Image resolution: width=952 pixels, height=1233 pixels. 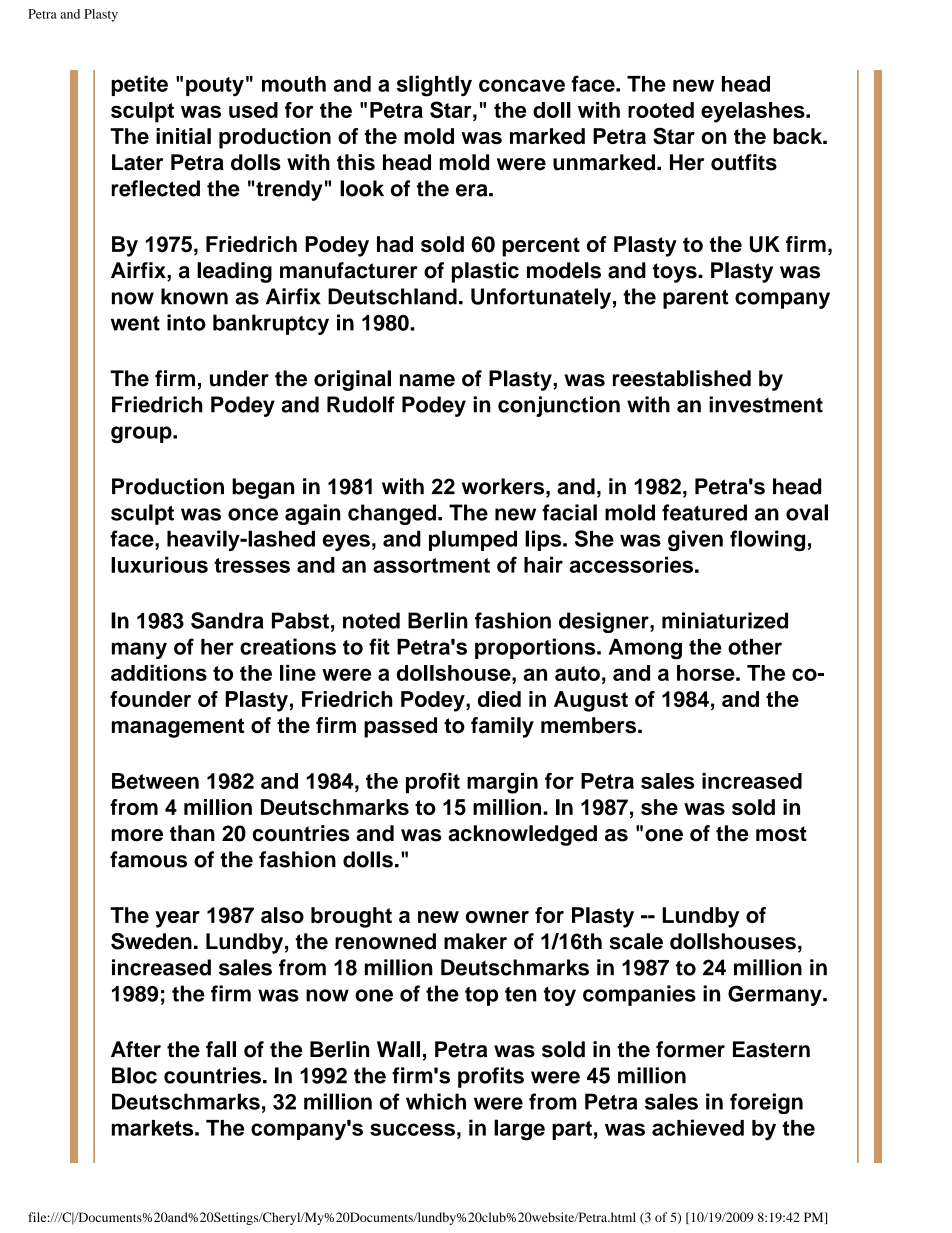 I want to click on fall, so click(x=221, y=1049).
